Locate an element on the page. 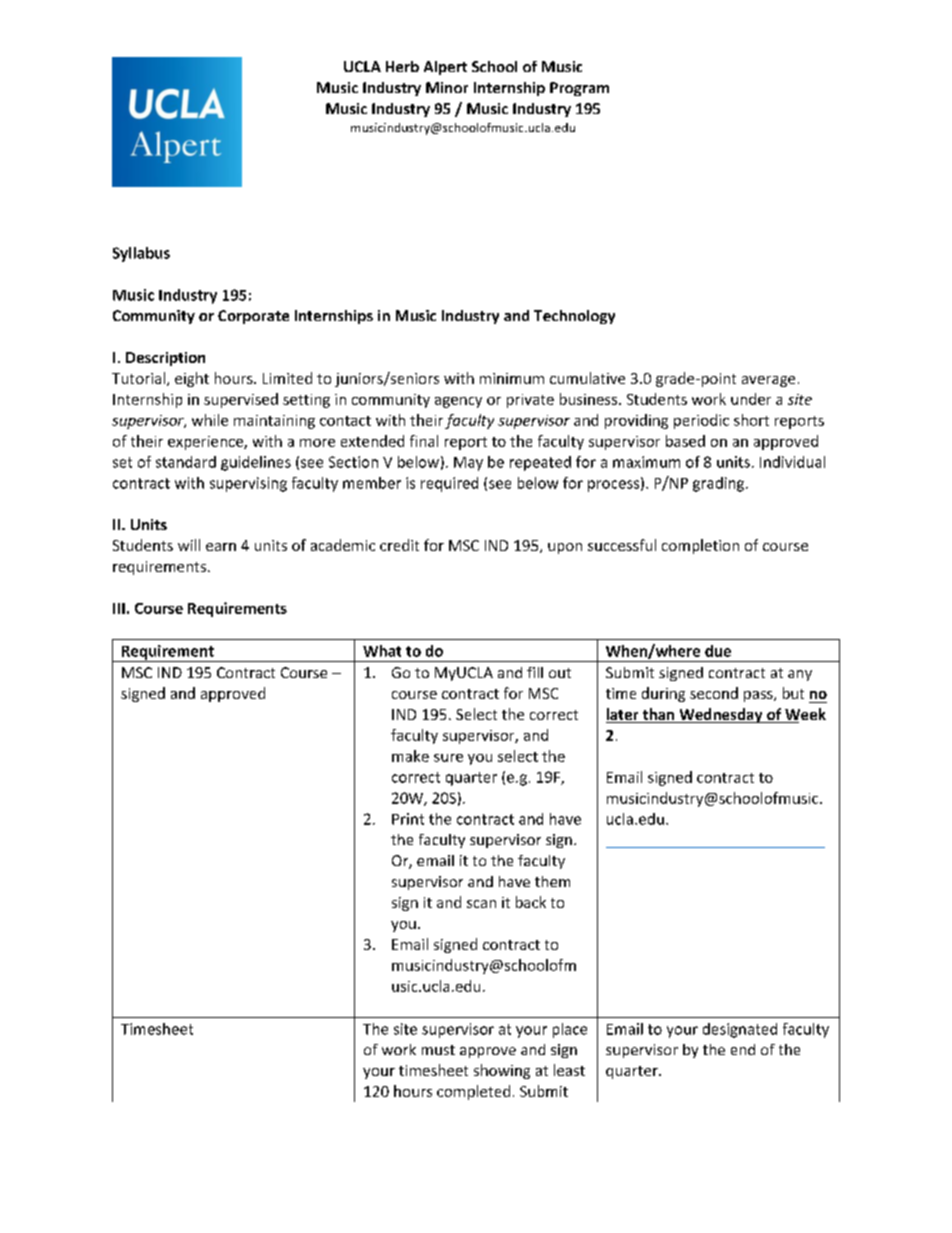 This page has width=952, height=1233. sure is located at coordinates (448, 758).
